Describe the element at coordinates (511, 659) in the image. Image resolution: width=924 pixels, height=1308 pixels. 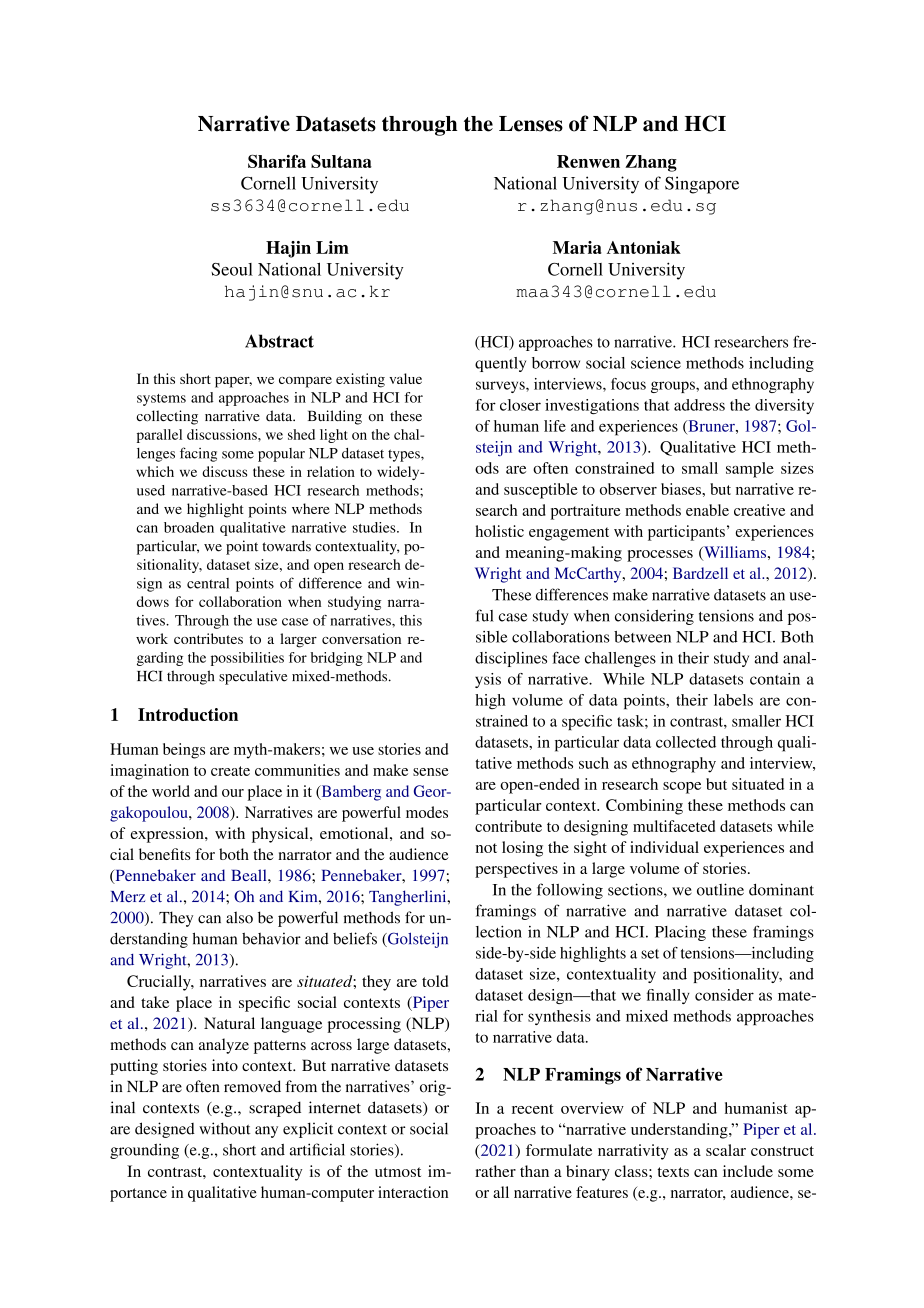
I see `disciplines` at that location.
